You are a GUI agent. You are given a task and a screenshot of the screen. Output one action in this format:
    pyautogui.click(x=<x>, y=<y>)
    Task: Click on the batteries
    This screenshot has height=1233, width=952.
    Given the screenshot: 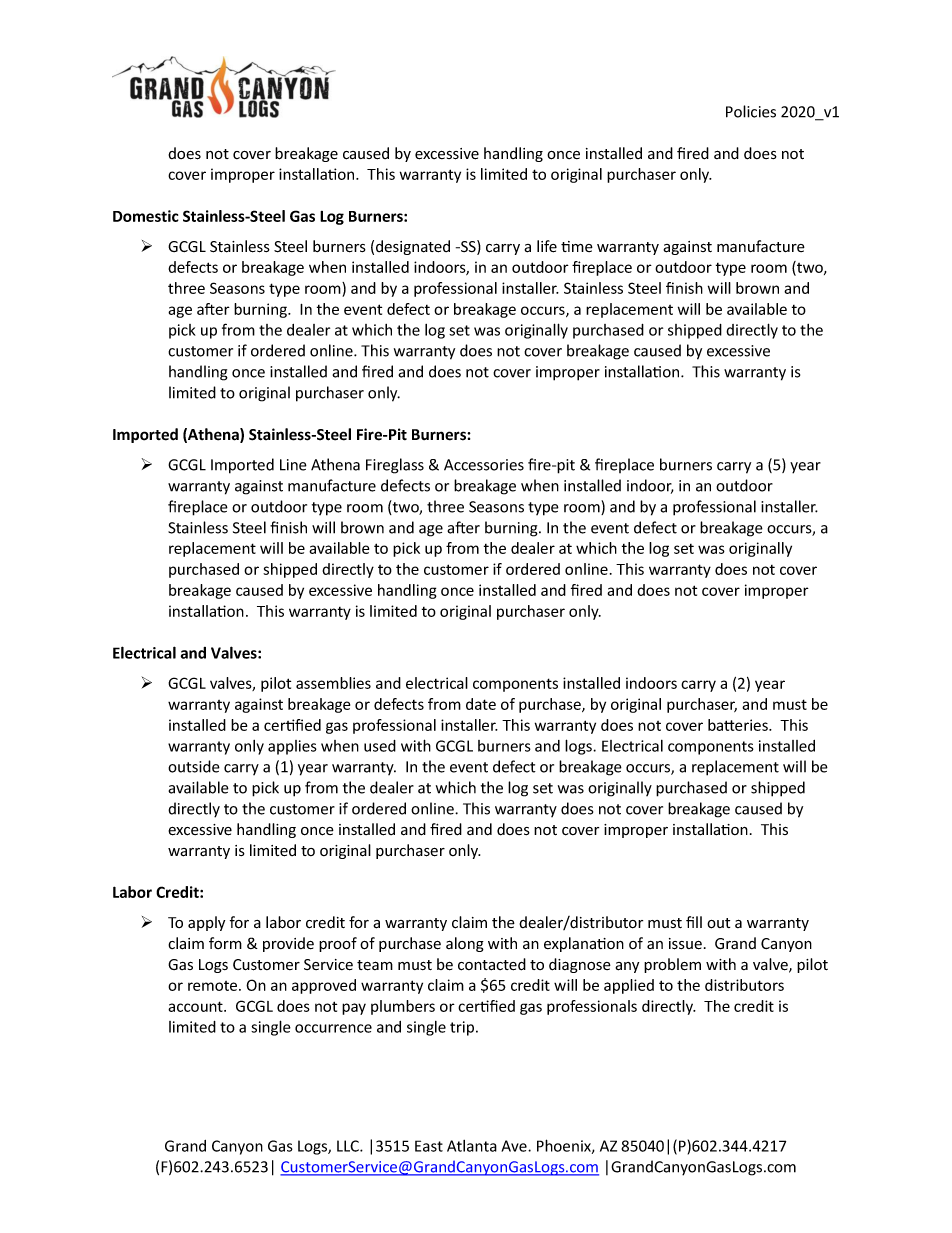 What is the action you would take?
    pyautogui.click(x=739, y=725)
